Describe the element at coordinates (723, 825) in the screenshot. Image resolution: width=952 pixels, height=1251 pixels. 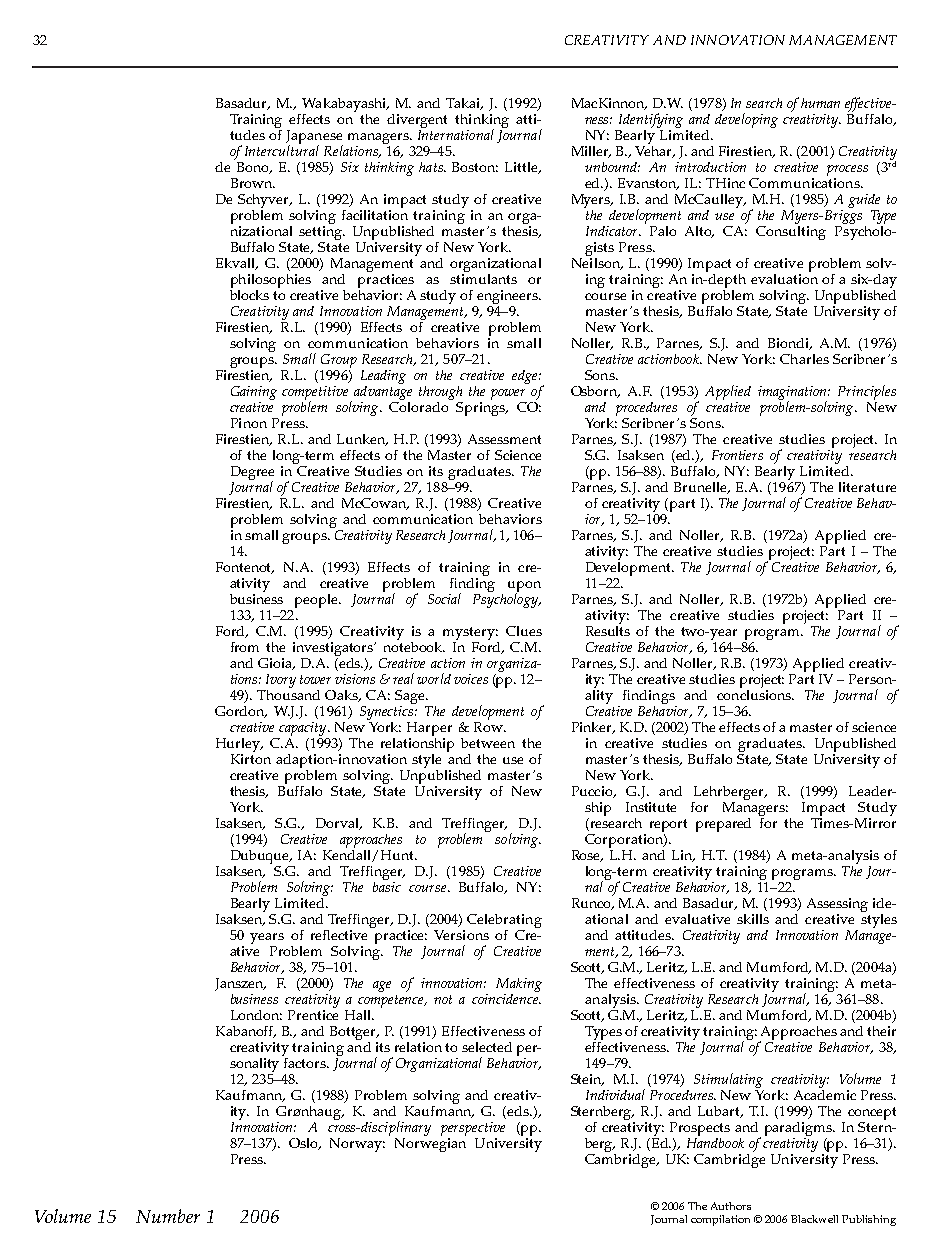
I see `prepared` at that location.
